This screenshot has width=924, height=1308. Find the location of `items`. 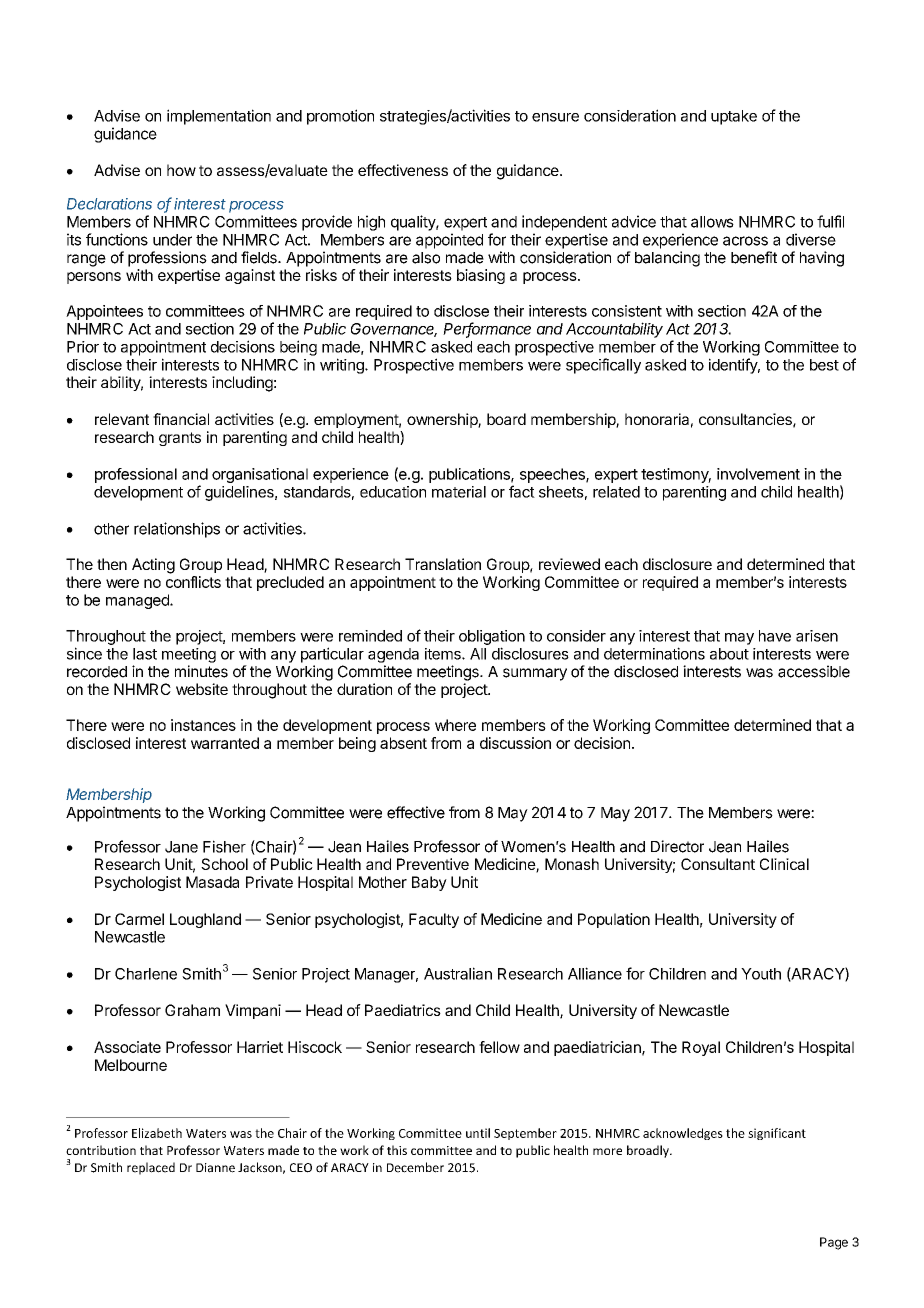

items is located at coordinates (444, 654).
